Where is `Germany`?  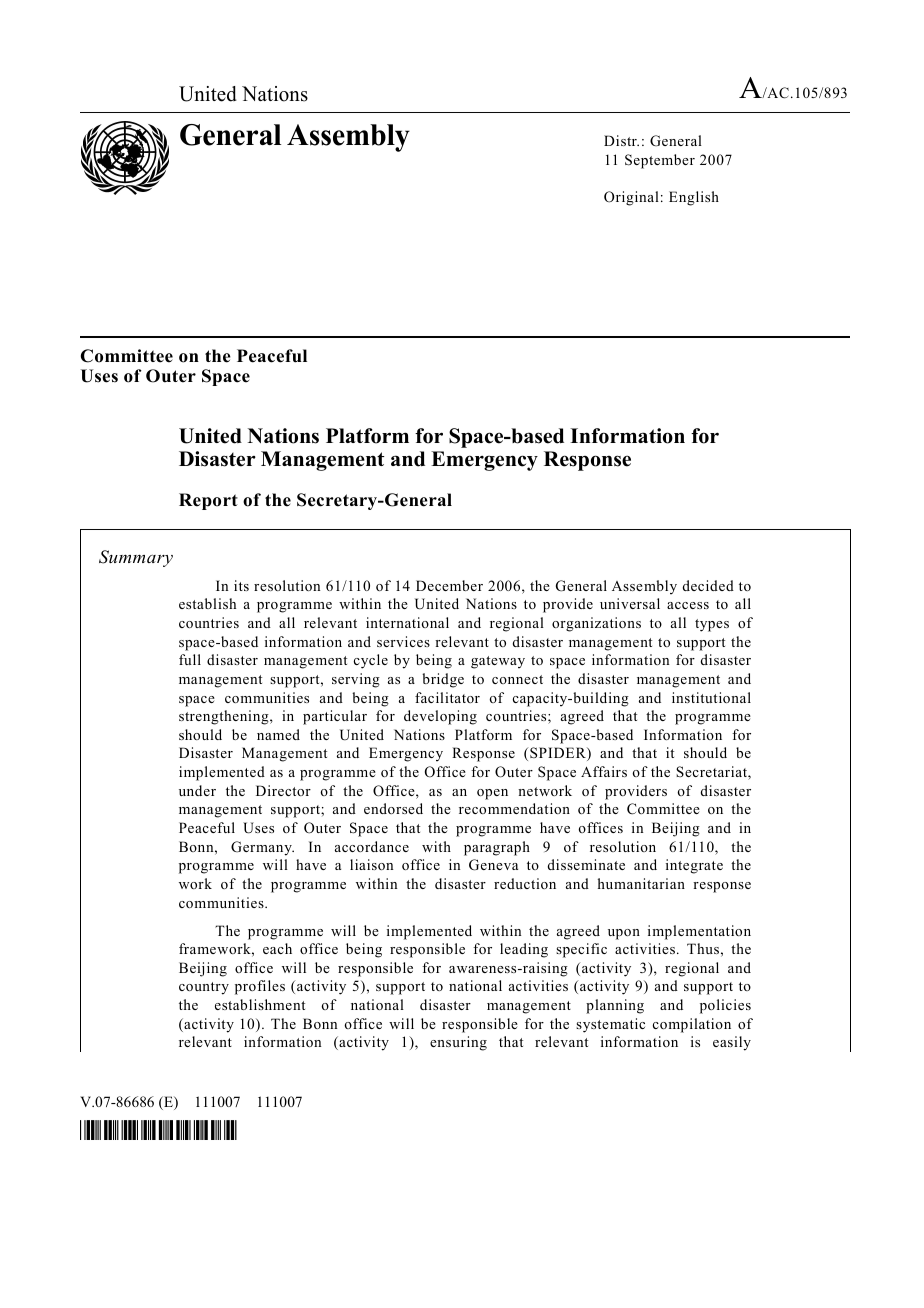
Germany is located at coordinates (262, 848).
